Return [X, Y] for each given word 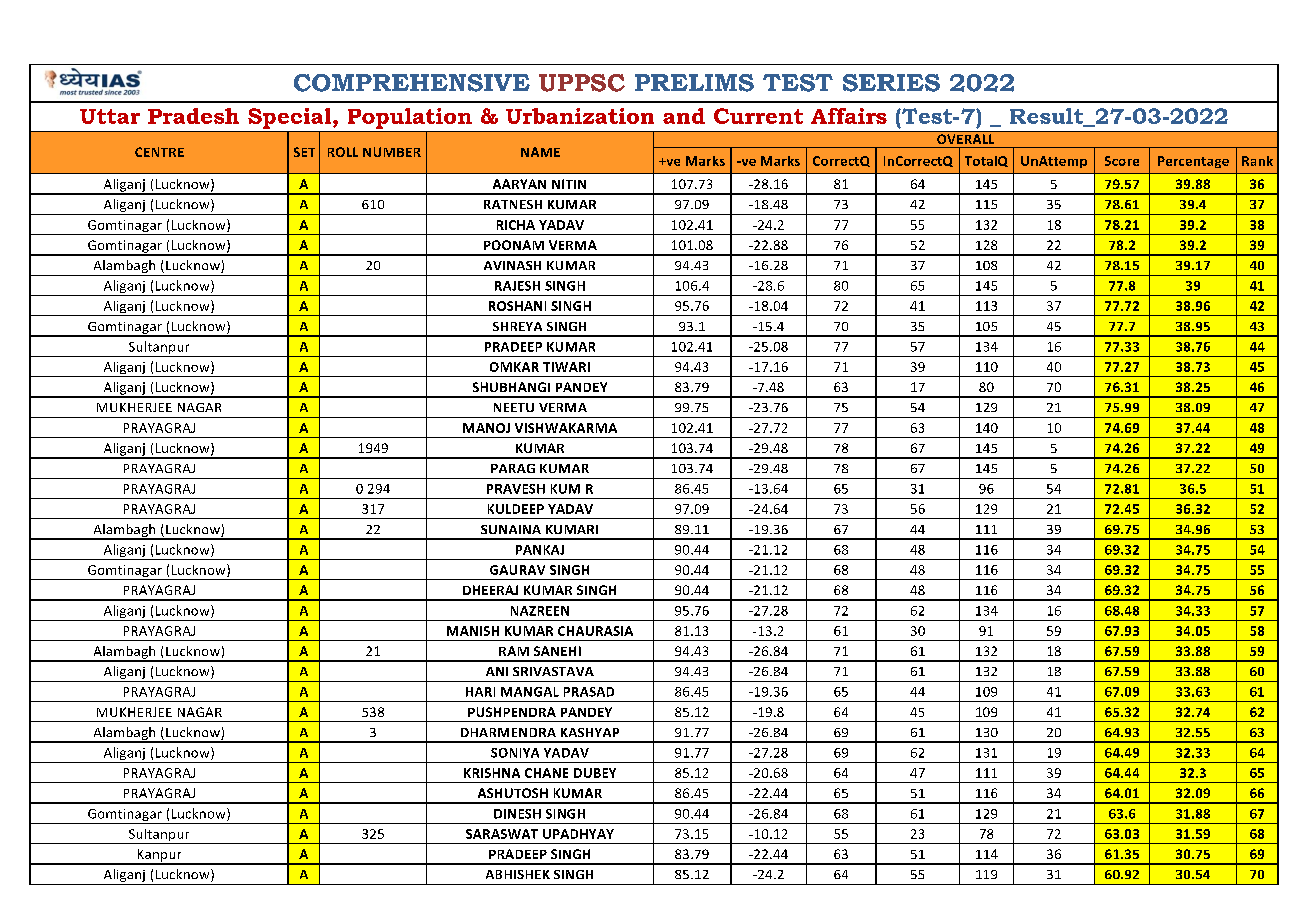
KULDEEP [516, 509]
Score [1122, 161]
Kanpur [159, 856]
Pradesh [193, 116]
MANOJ [486, 428]
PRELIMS [694, 83]
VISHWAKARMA [566, 428]
